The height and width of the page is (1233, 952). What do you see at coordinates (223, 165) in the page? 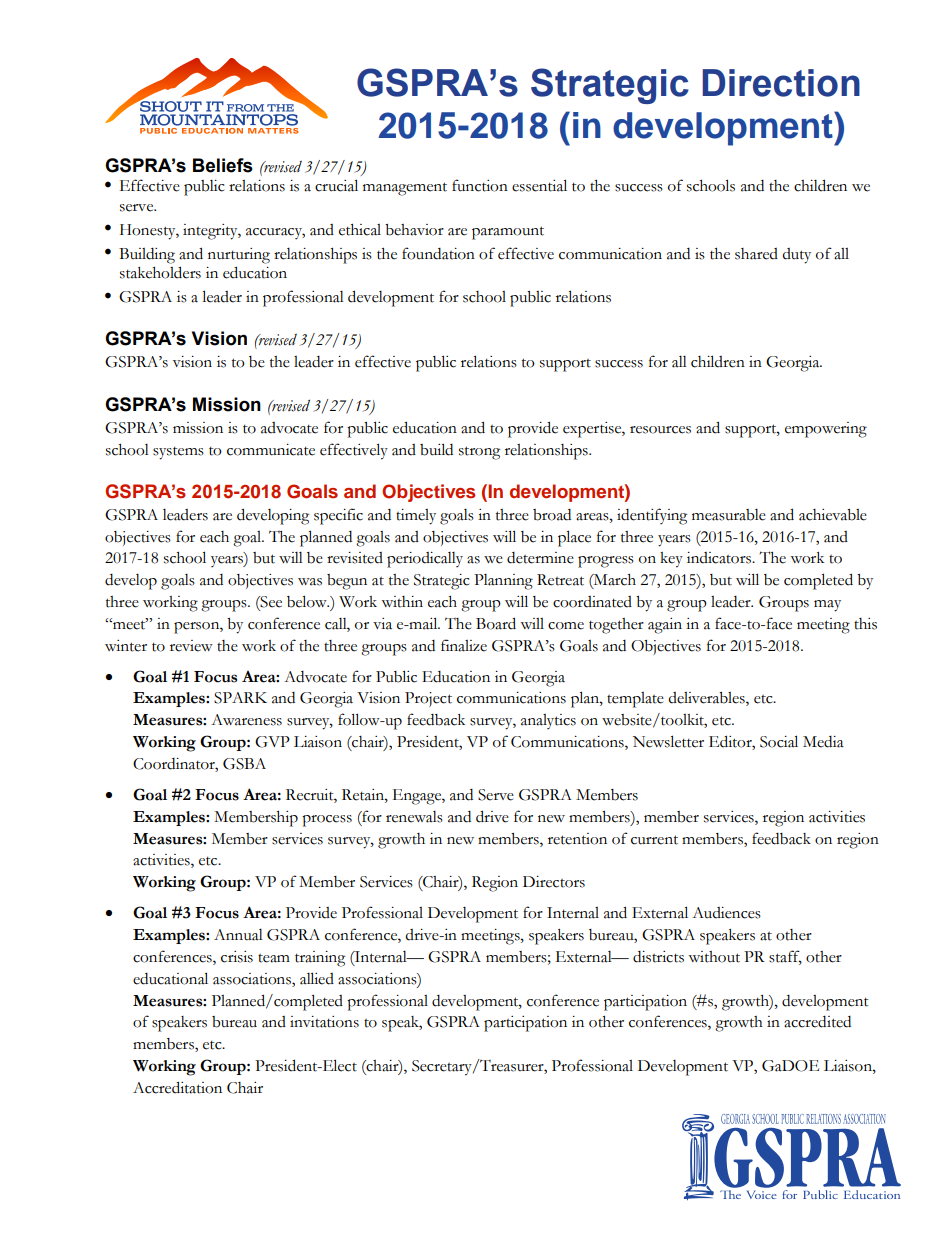
I see `Beliefs` at bounding box center [223, 165].
